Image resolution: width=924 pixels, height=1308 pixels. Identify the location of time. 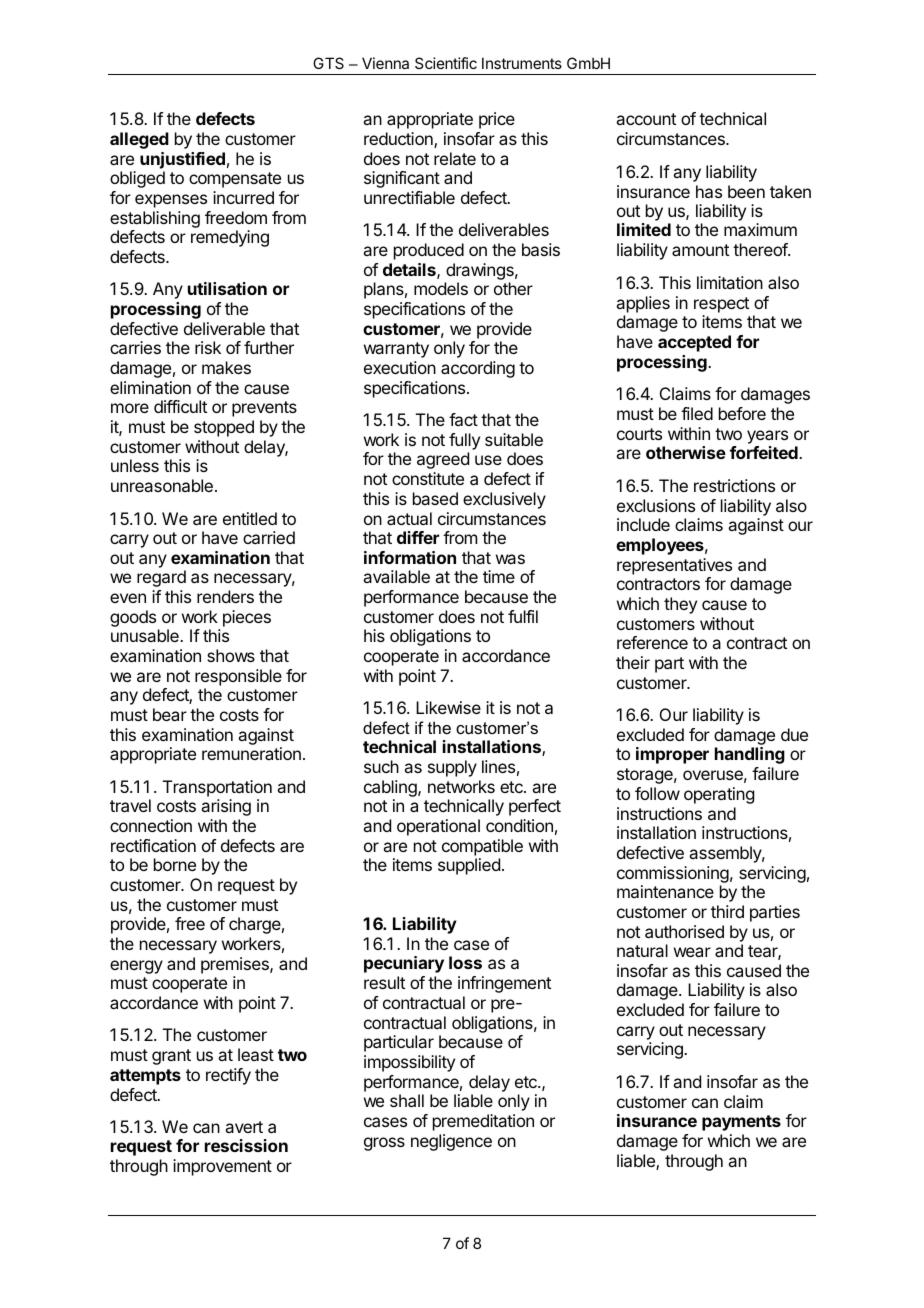
(499, 576).
